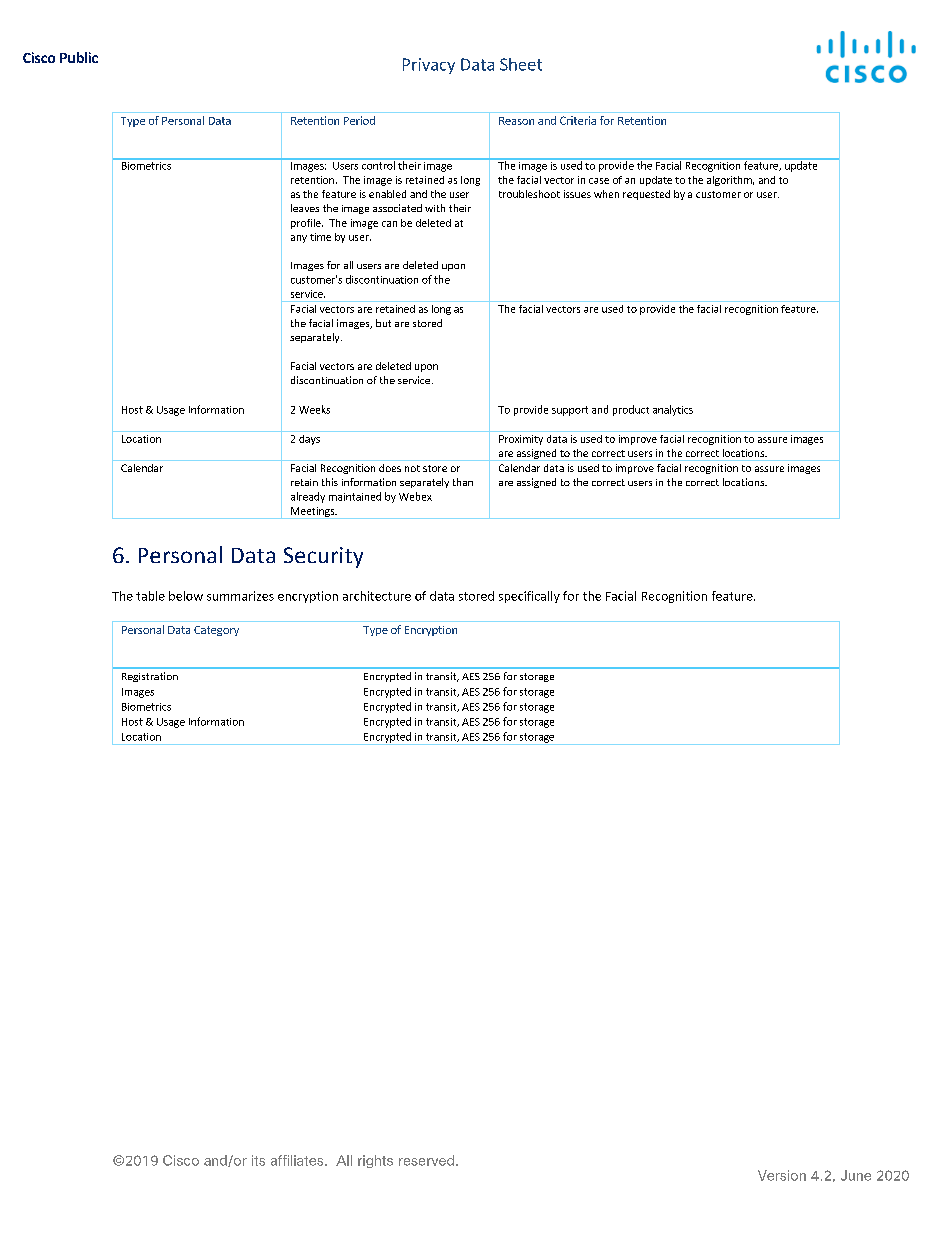 The height and width of the screenshot is (1233, 952). Describe the element at coordinates (529, 597) in the screenshot. I see `specifically` at that location.
